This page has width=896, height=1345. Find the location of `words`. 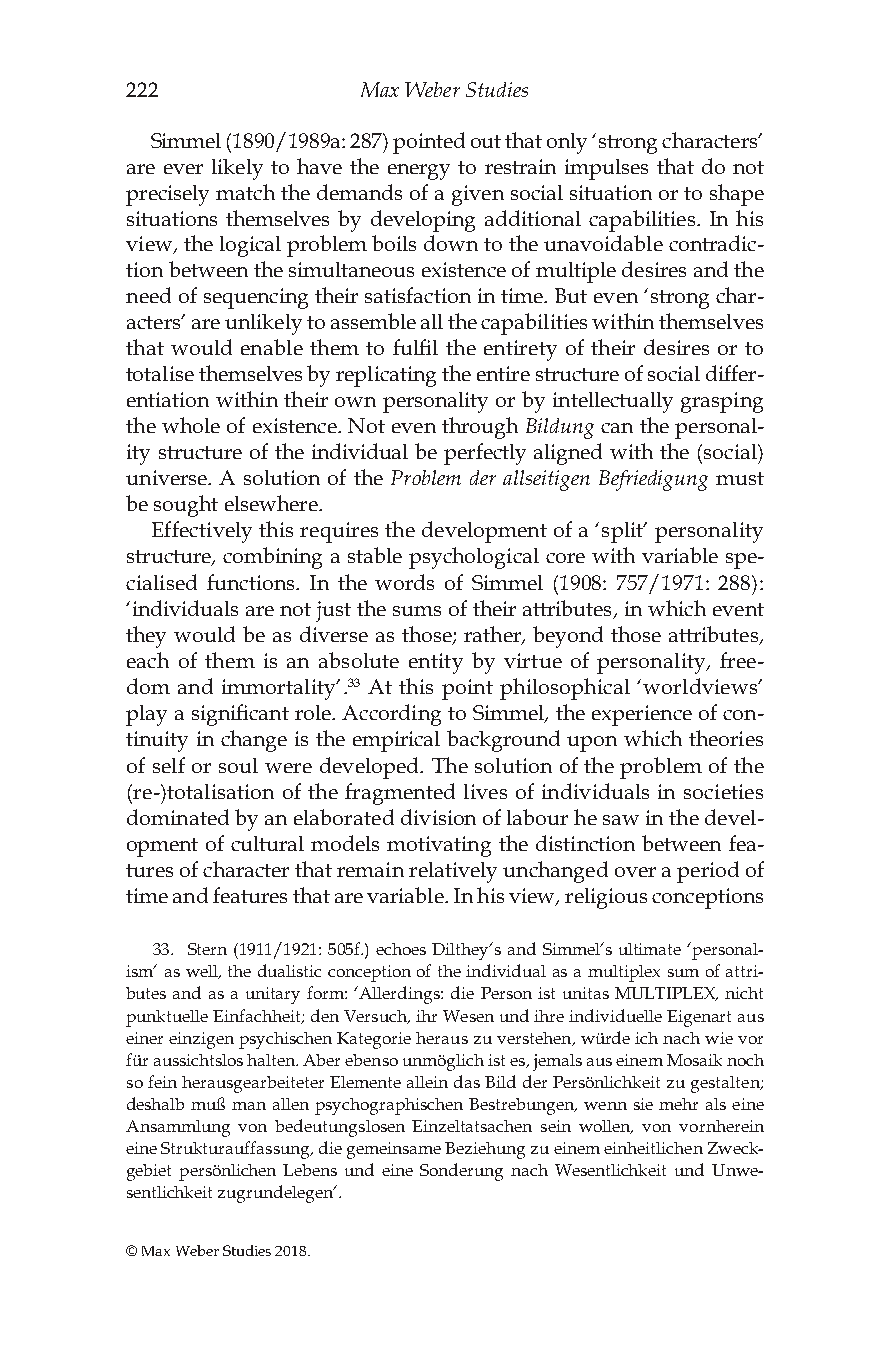

words is located at coordinates (404, 582).
